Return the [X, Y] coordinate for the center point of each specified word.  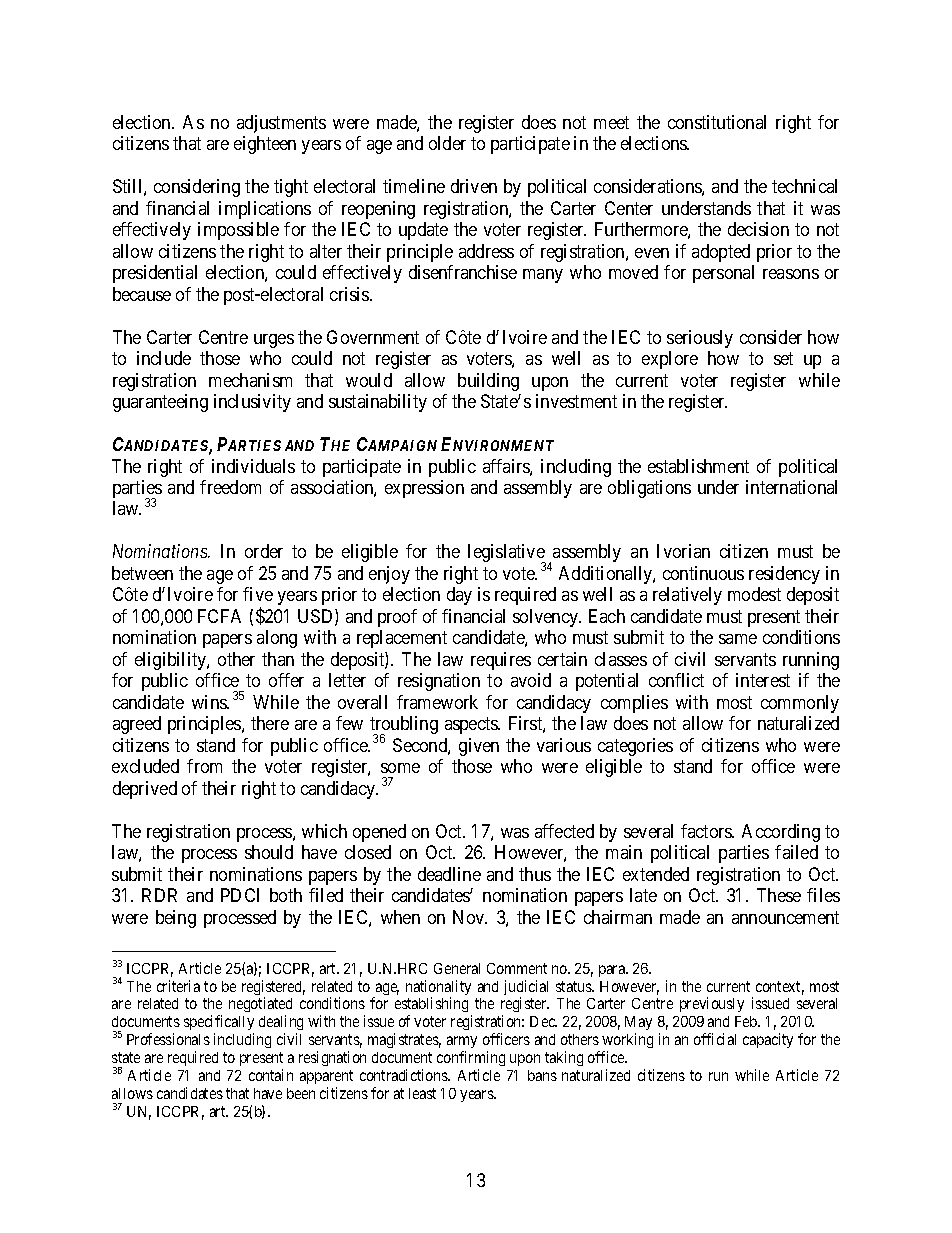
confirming [471, 1058]
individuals [253, 466]
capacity [768, 1040]
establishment [698, 466]
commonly [800, 704]
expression [424, 489]
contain [271, 1075]
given [479, 747]
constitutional [717, 122]
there [270, 723]
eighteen [265, 145]
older [447, 143]
